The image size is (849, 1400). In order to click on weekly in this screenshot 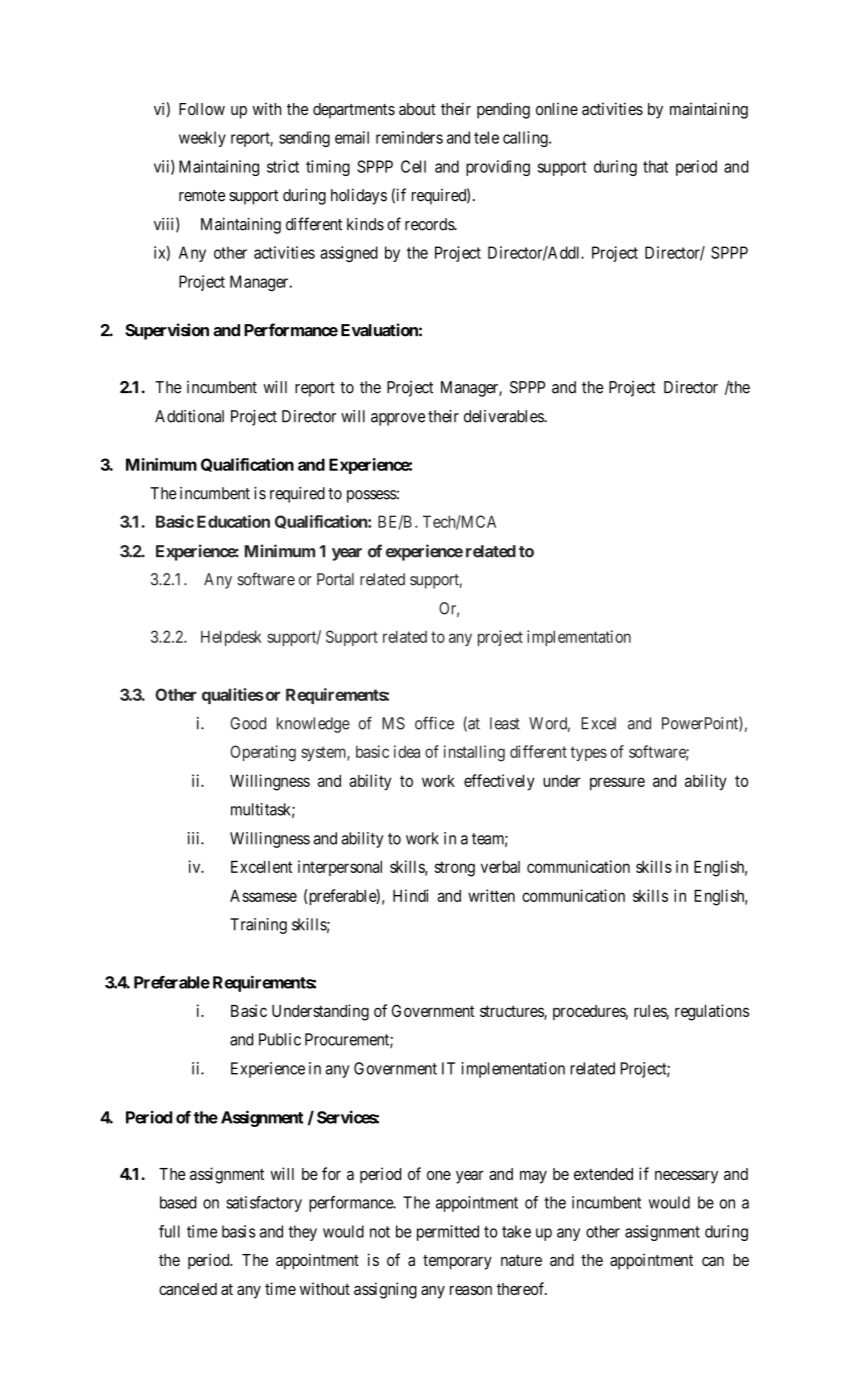, I will do `click(202, 139)`.
